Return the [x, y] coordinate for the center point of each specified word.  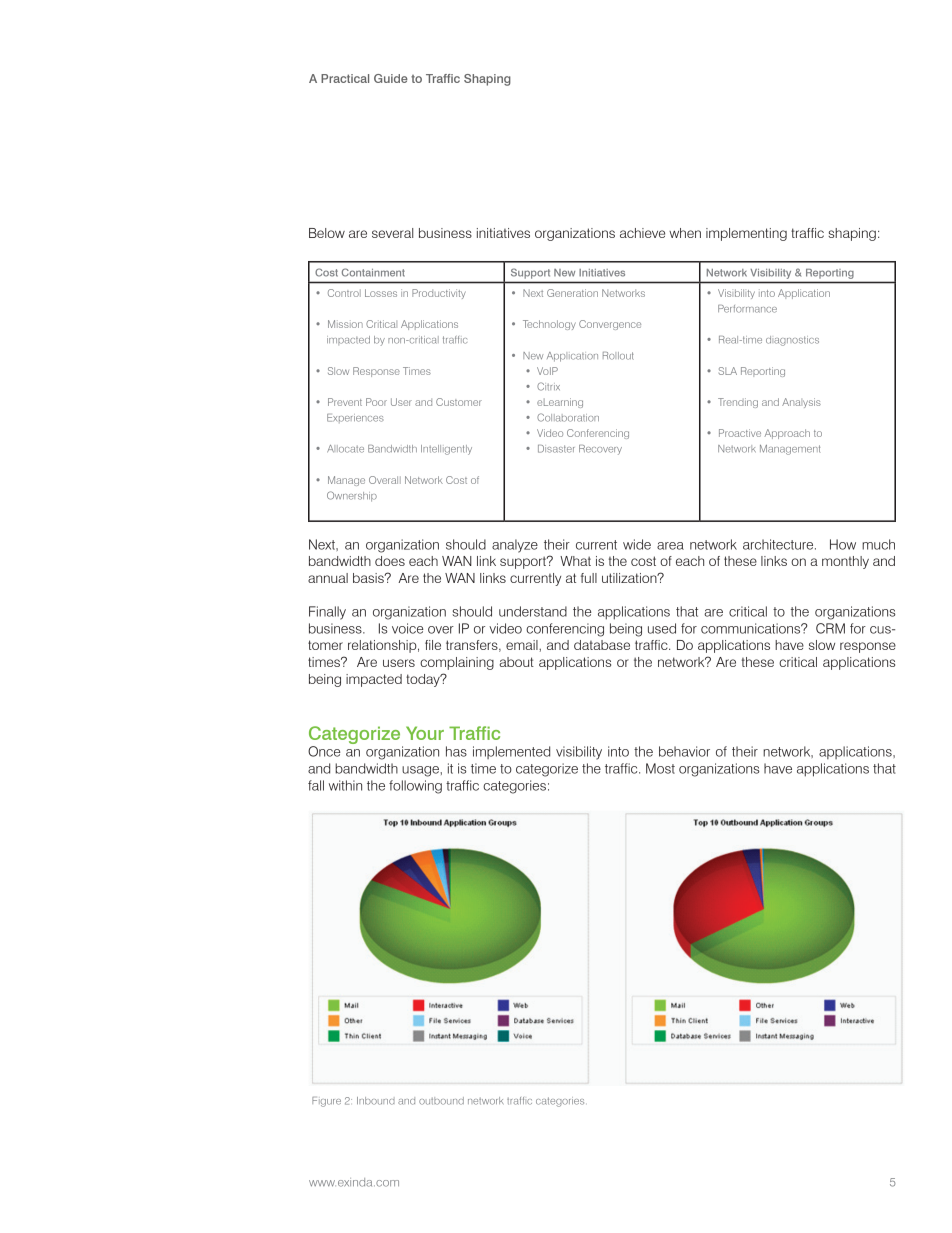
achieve [642, 233]
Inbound [376, 1101]
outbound [441, 1101]
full [589, 578]
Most [660, 768]
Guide [391, 78]
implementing [746, 234]
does [390, 561]
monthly [845, 562]
